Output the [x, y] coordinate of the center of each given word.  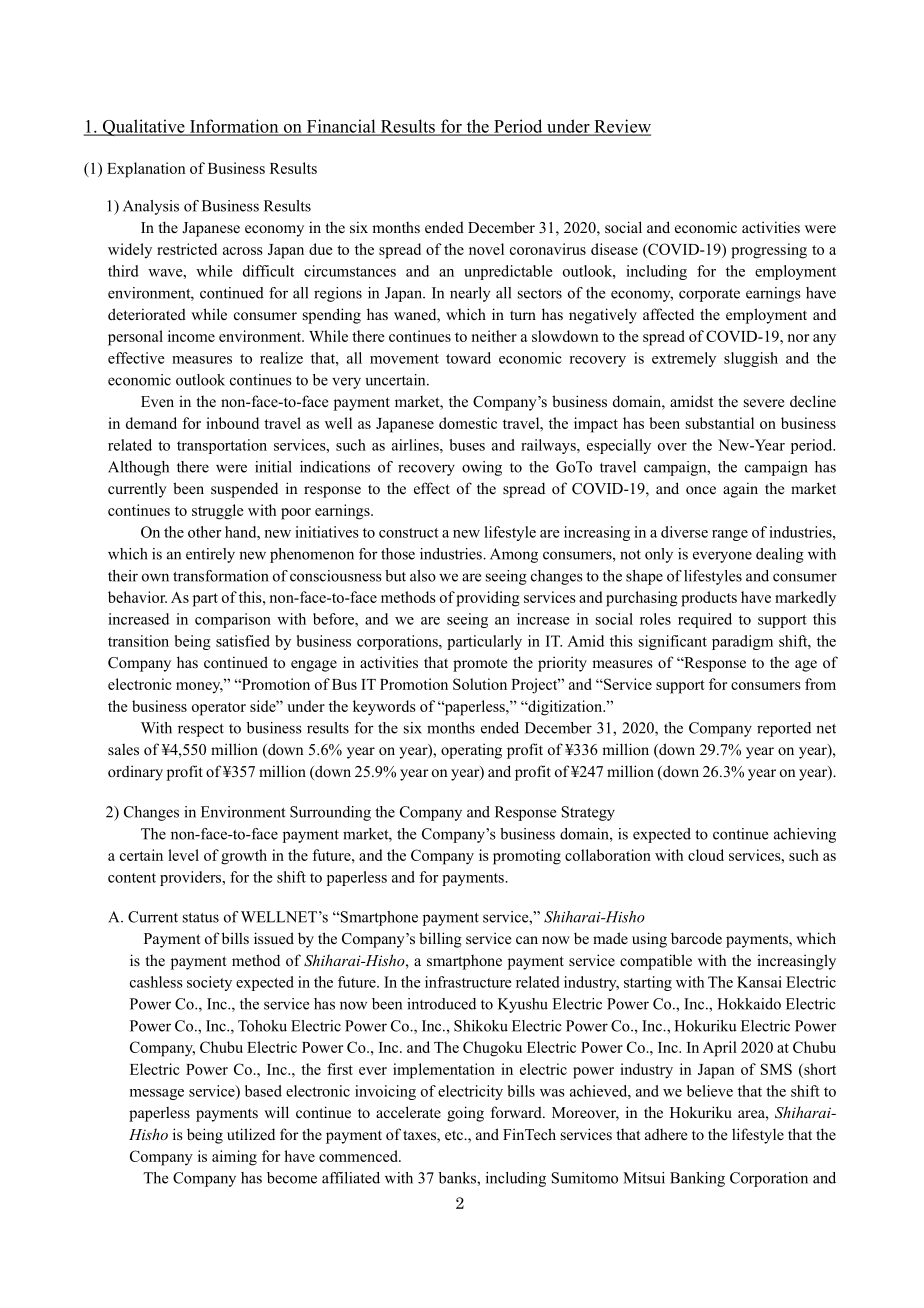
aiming [234, 1158]
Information [234, 127]
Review [621, 127]
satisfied [243, 641]
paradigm [742, 642]
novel [486, 249]
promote [480, 665]
